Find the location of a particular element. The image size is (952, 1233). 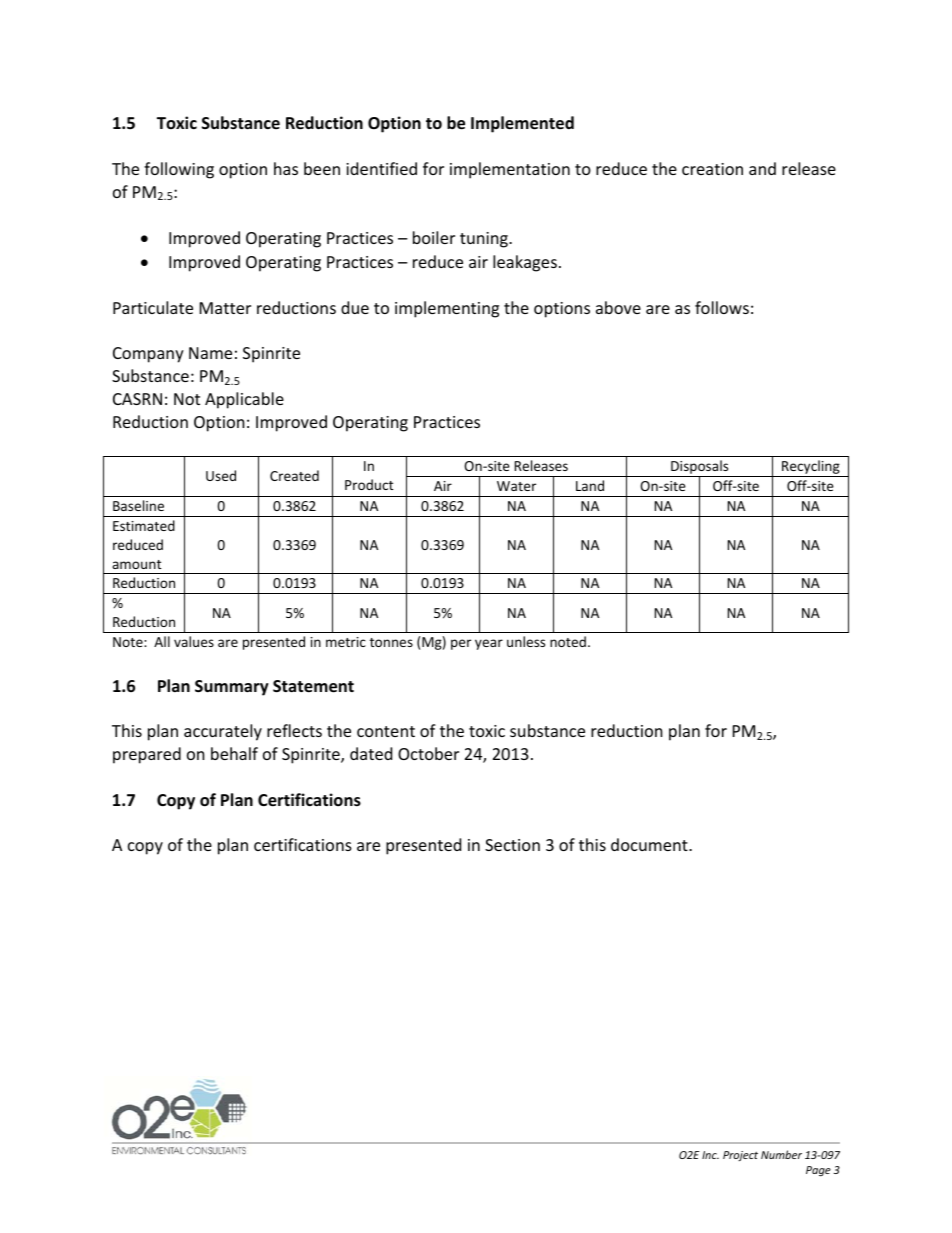

Used is located at coordinates (221, 475).
